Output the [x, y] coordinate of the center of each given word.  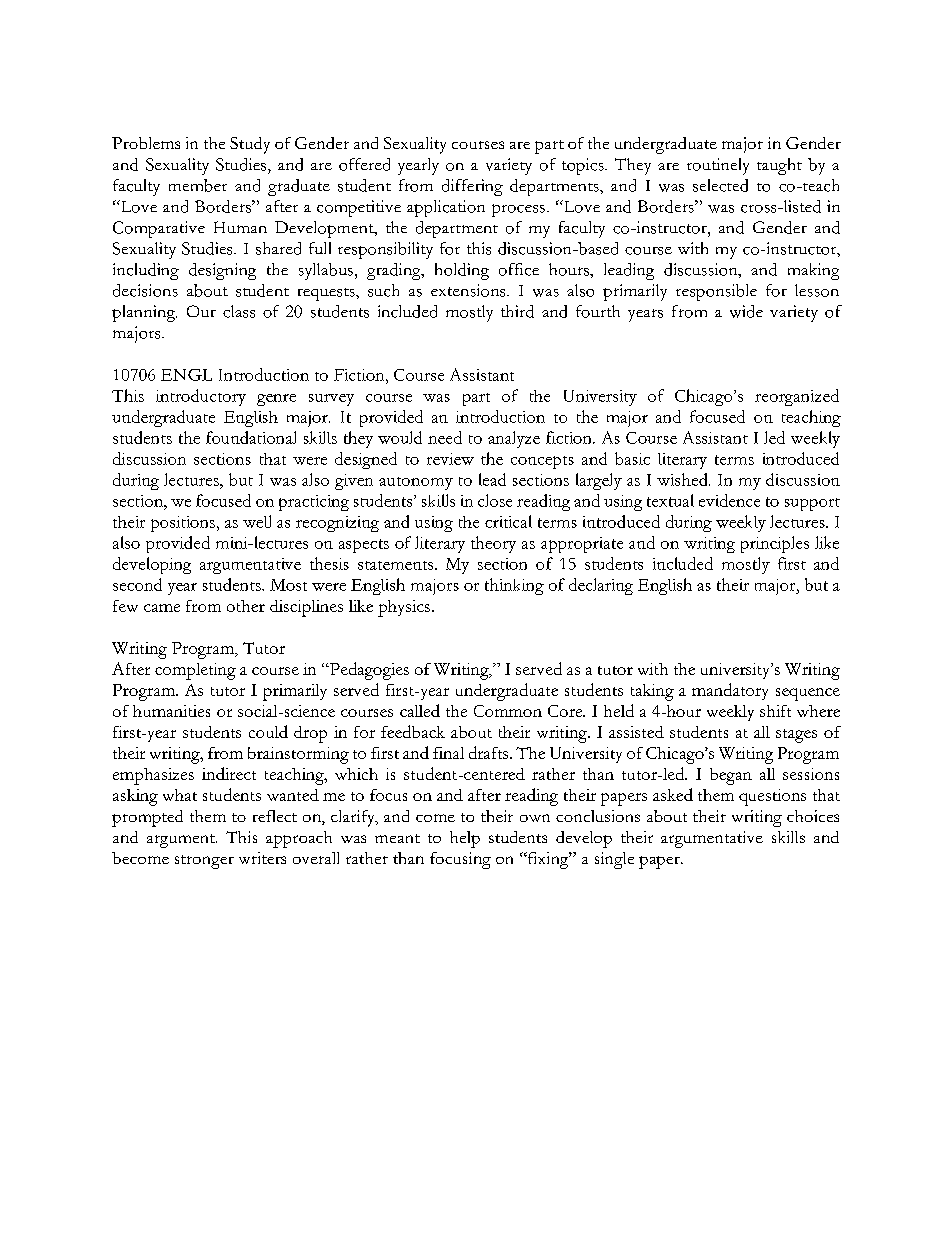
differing [472, 187]
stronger [204, 862]
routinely [718, 166]
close [495, 500]
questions [772, 797]
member [198, 185]
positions [183, 524]
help [465, 839]
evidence [729, 500]
